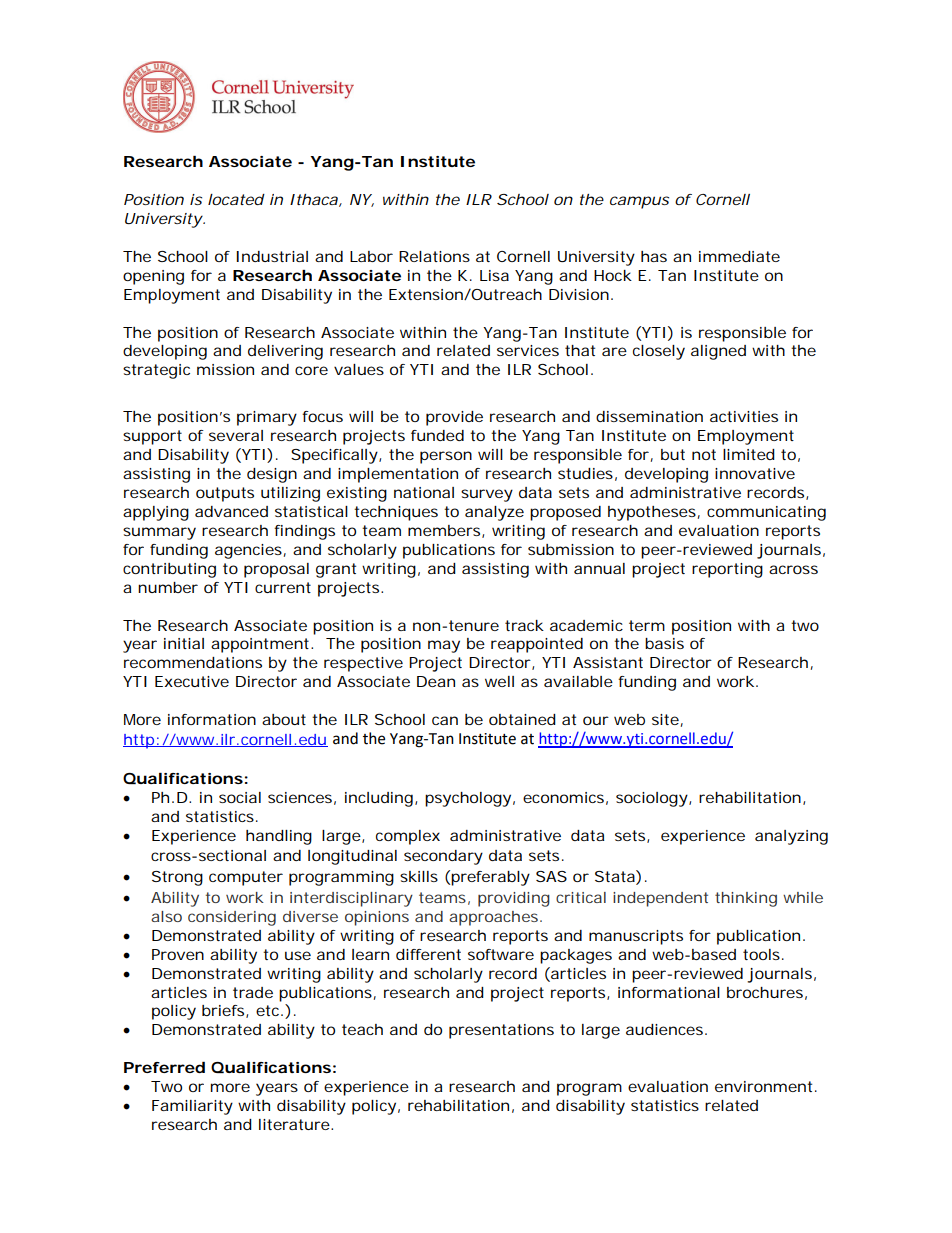 The image size is (952, 1233). I want to click on Relations, so click(434, 256).
